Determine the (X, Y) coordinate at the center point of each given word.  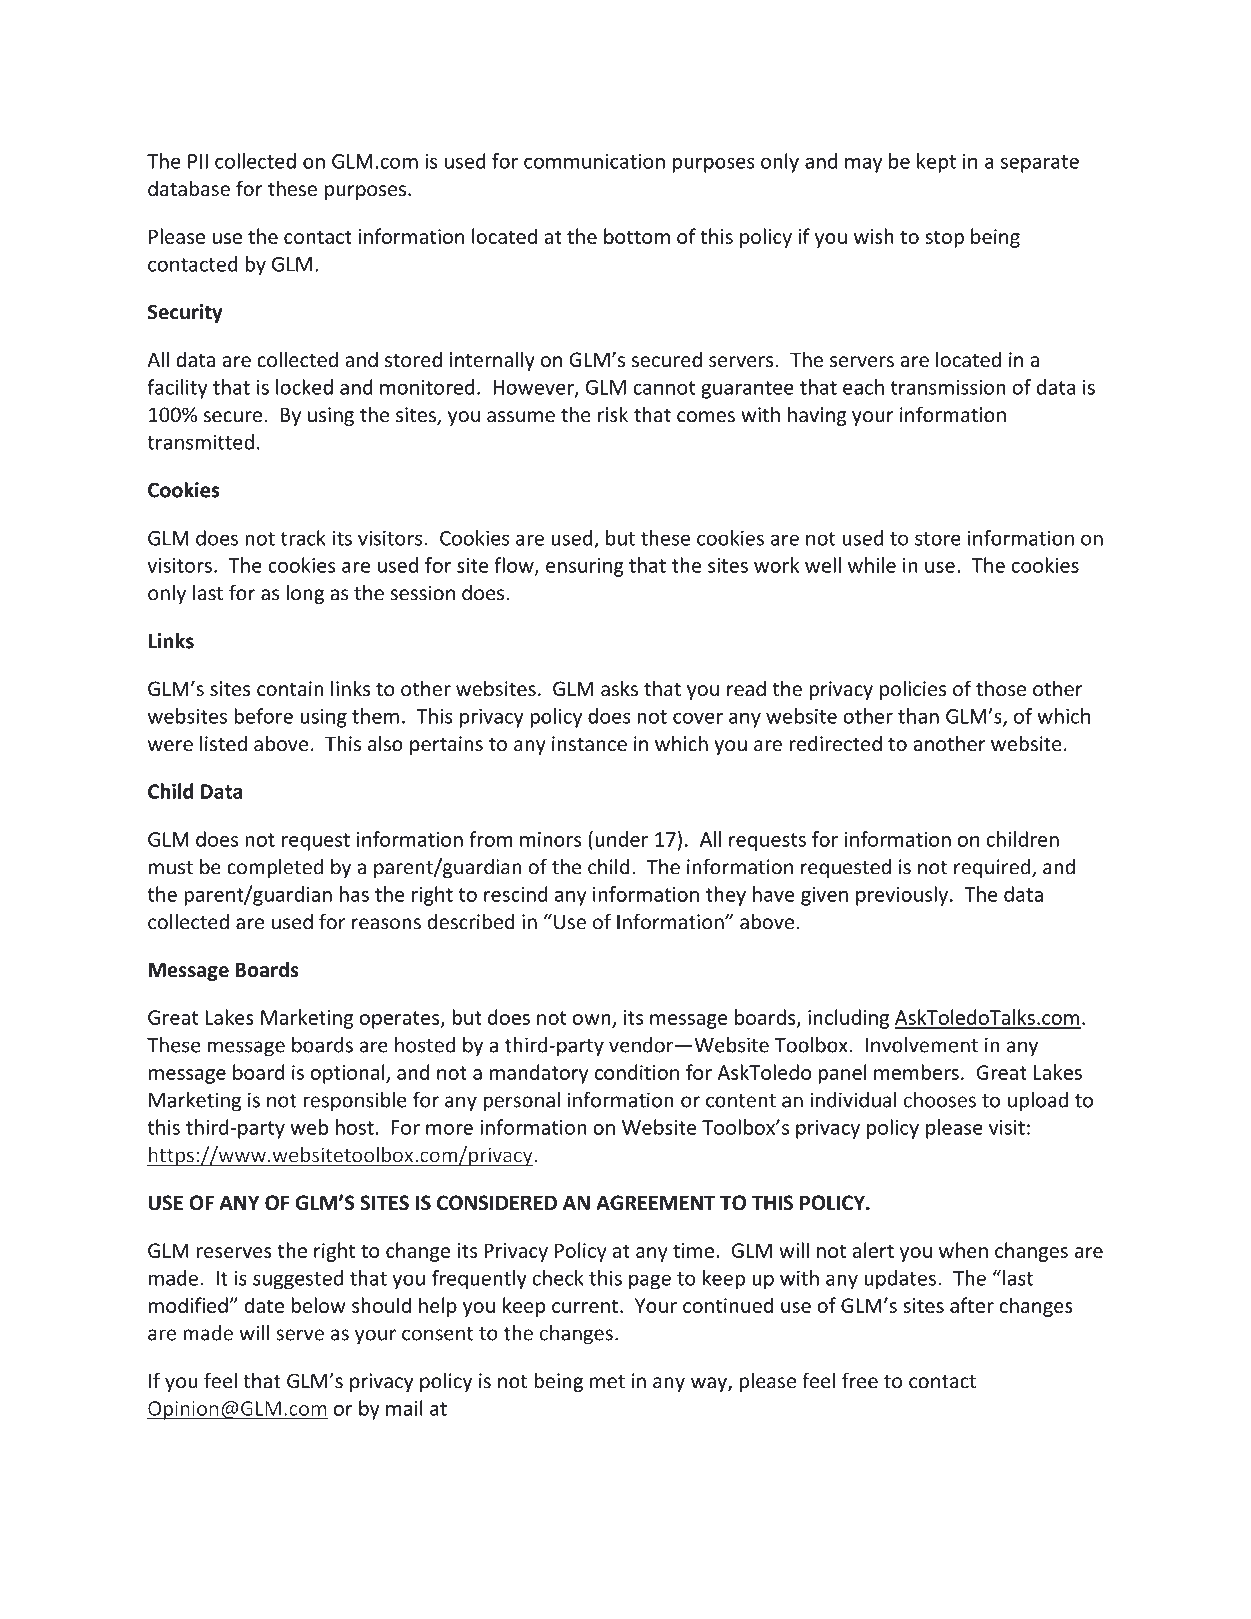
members (916, 1072)
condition (637, 1072)
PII (198, 161)
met (607, 1382)
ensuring (585, 567)
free (860, 1380)
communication (594, 161)
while (872, 565)
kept (936, 163)
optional (348, 1074)
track (303, 538)
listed (223, 743)
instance (589, 744)
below (319, 1305)
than (918, 716)
